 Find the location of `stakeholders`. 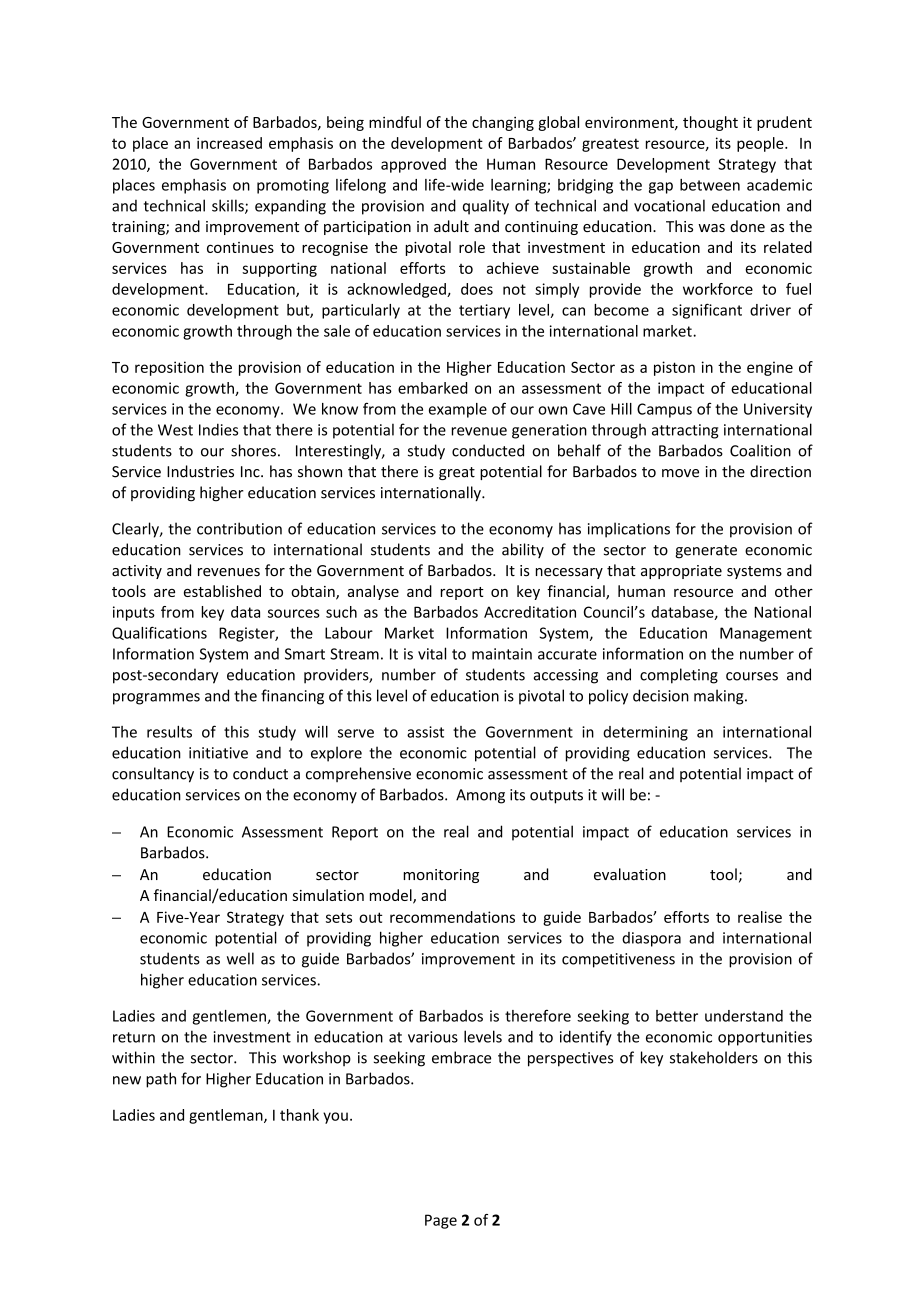

stakeholders is located at coordinates (714, 1057).
